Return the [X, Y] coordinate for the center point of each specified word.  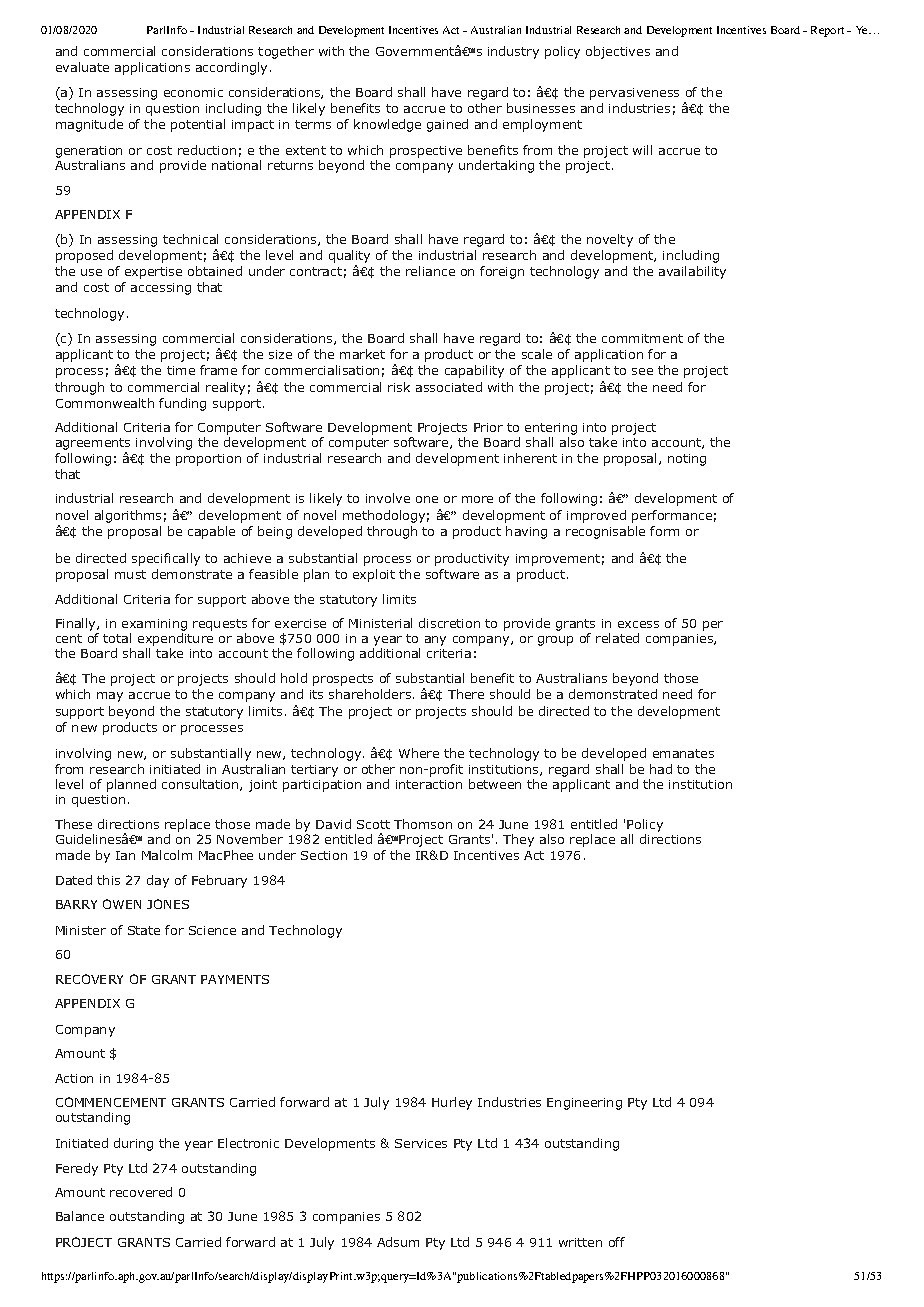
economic [193, 92]
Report [827, 31]
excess [638, 624]
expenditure [175, 641]
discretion [449, 623]
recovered [141, 1192]
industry [513, 52]
